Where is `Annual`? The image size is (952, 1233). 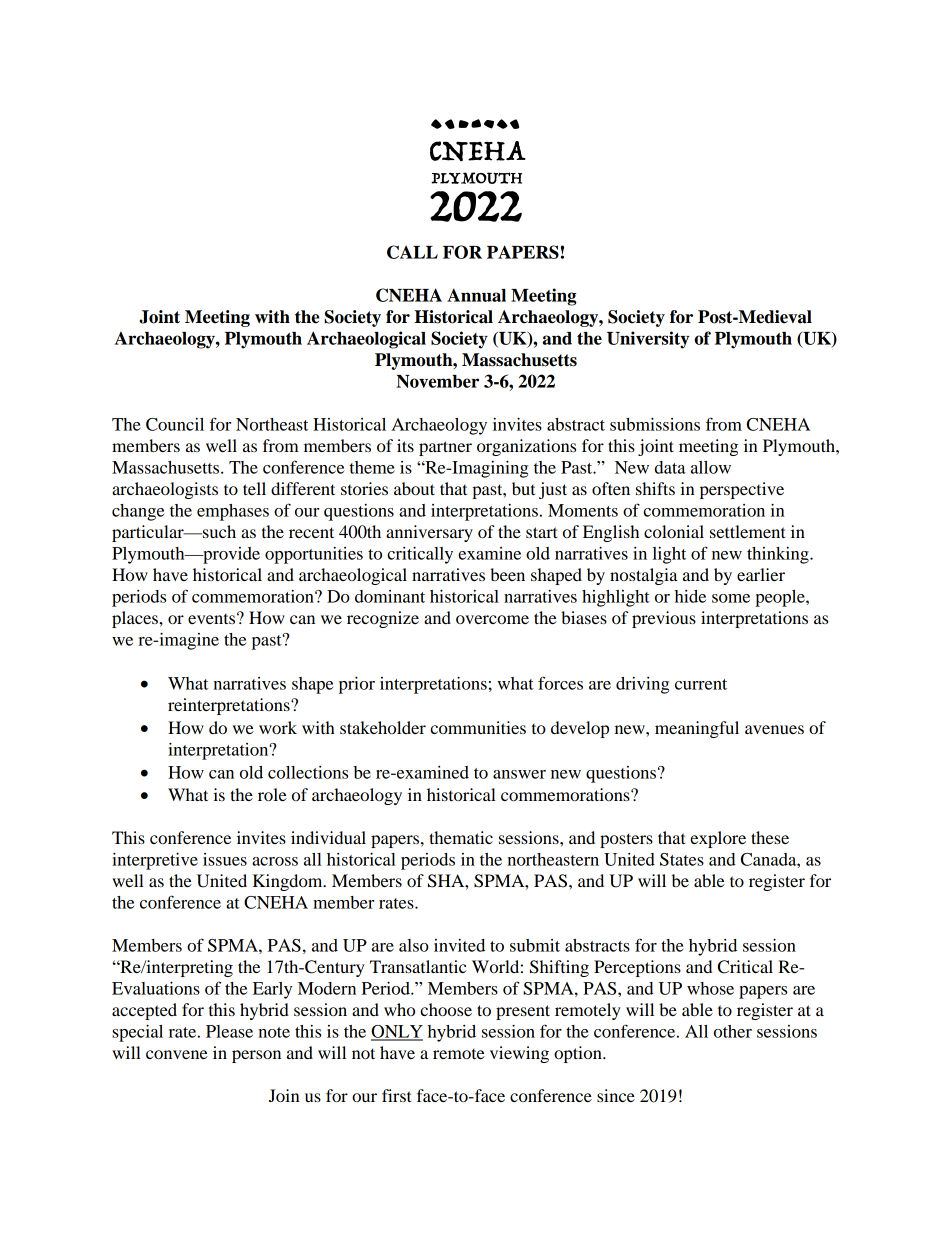
Annual is located at coordinates (476, 295).
